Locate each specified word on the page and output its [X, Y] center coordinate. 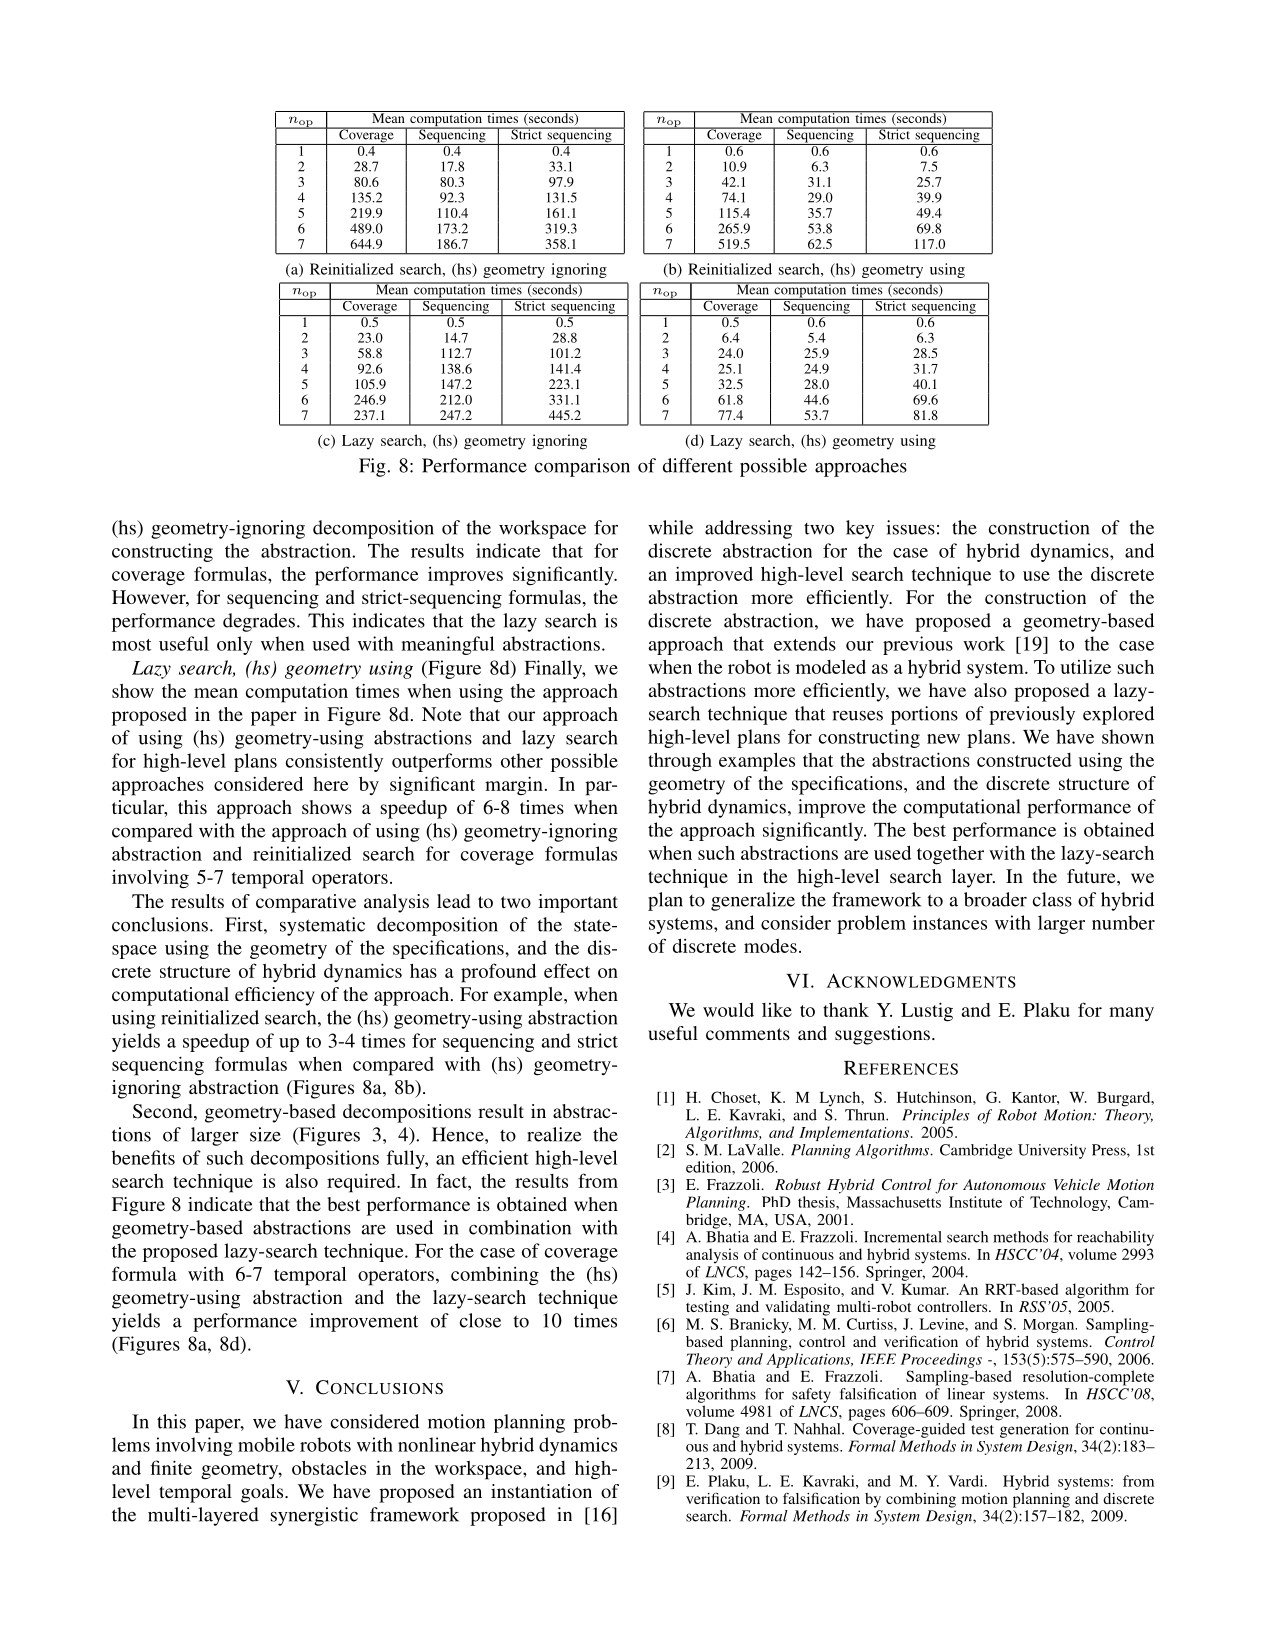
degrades [259, 622]
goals [263, 1493]
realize [554, 1134]
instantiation [541, 1491]
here [331, 784]
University [1052, 1151]
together [950, 855]
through [680, 762]
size [265, 1134]
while [670, 527]
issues [911, 527]
